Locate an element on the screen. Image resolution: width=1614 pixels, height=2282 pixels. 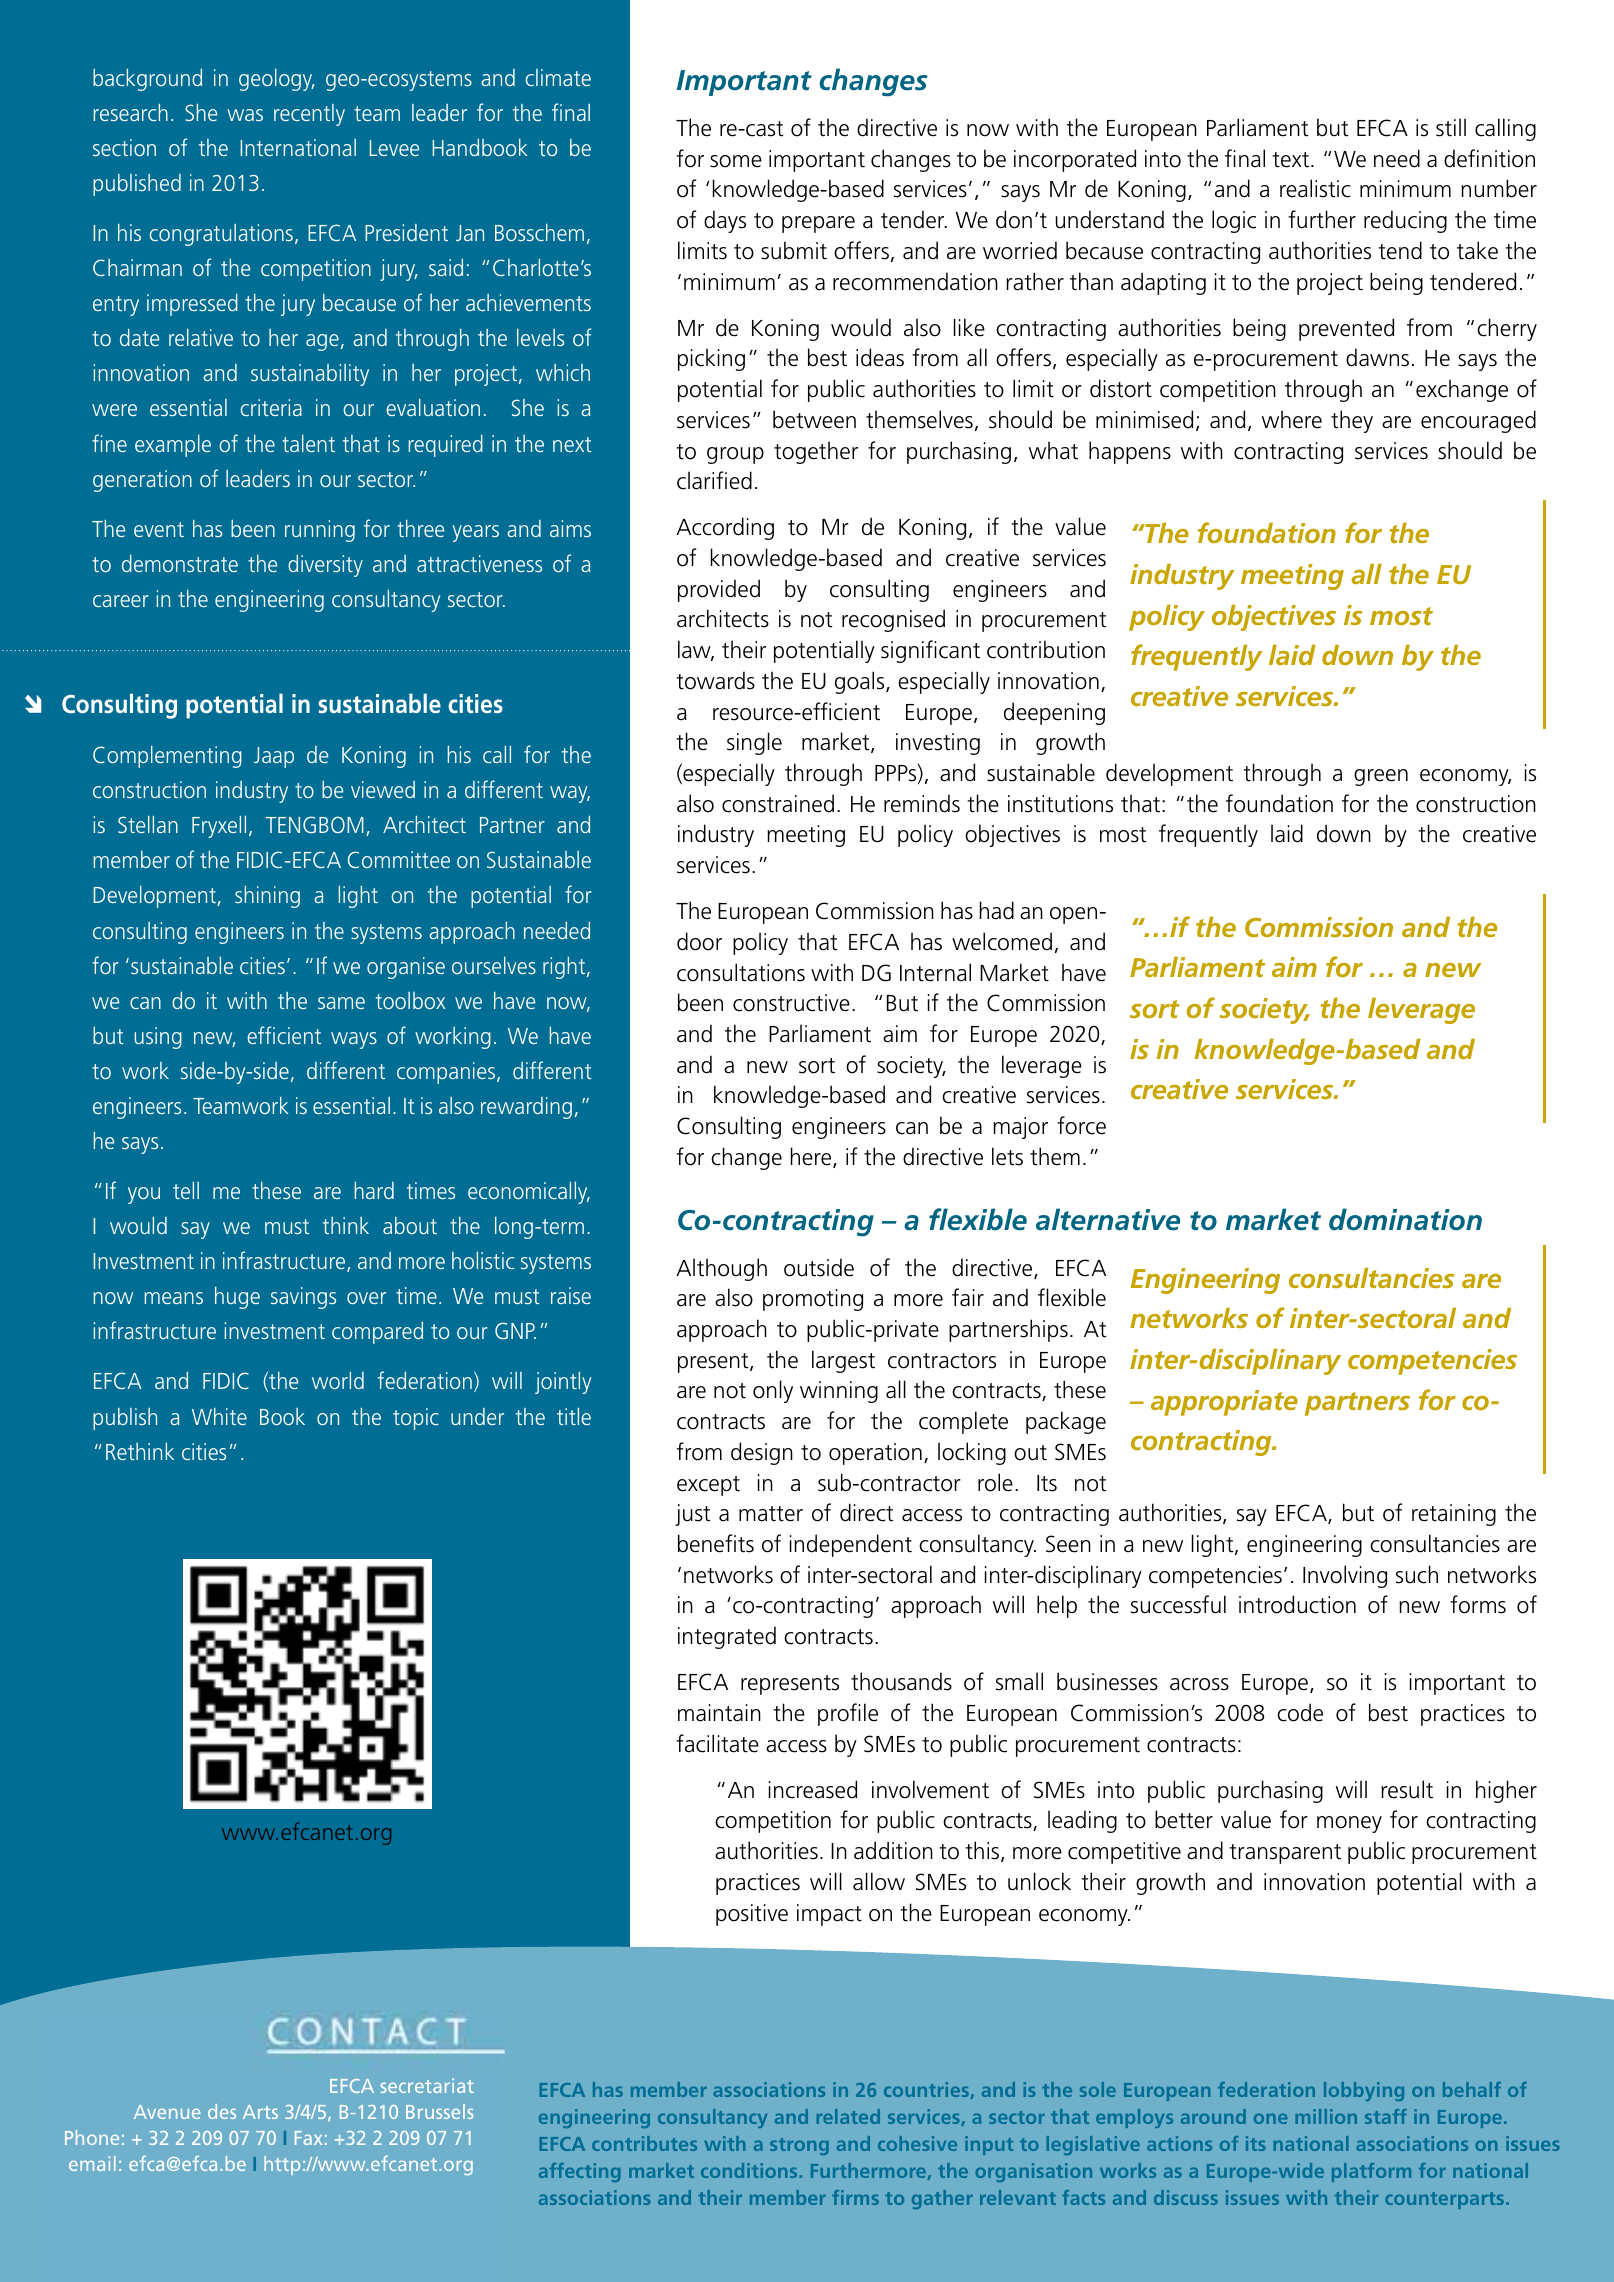
million is located at coordinates (1326, 2116).
